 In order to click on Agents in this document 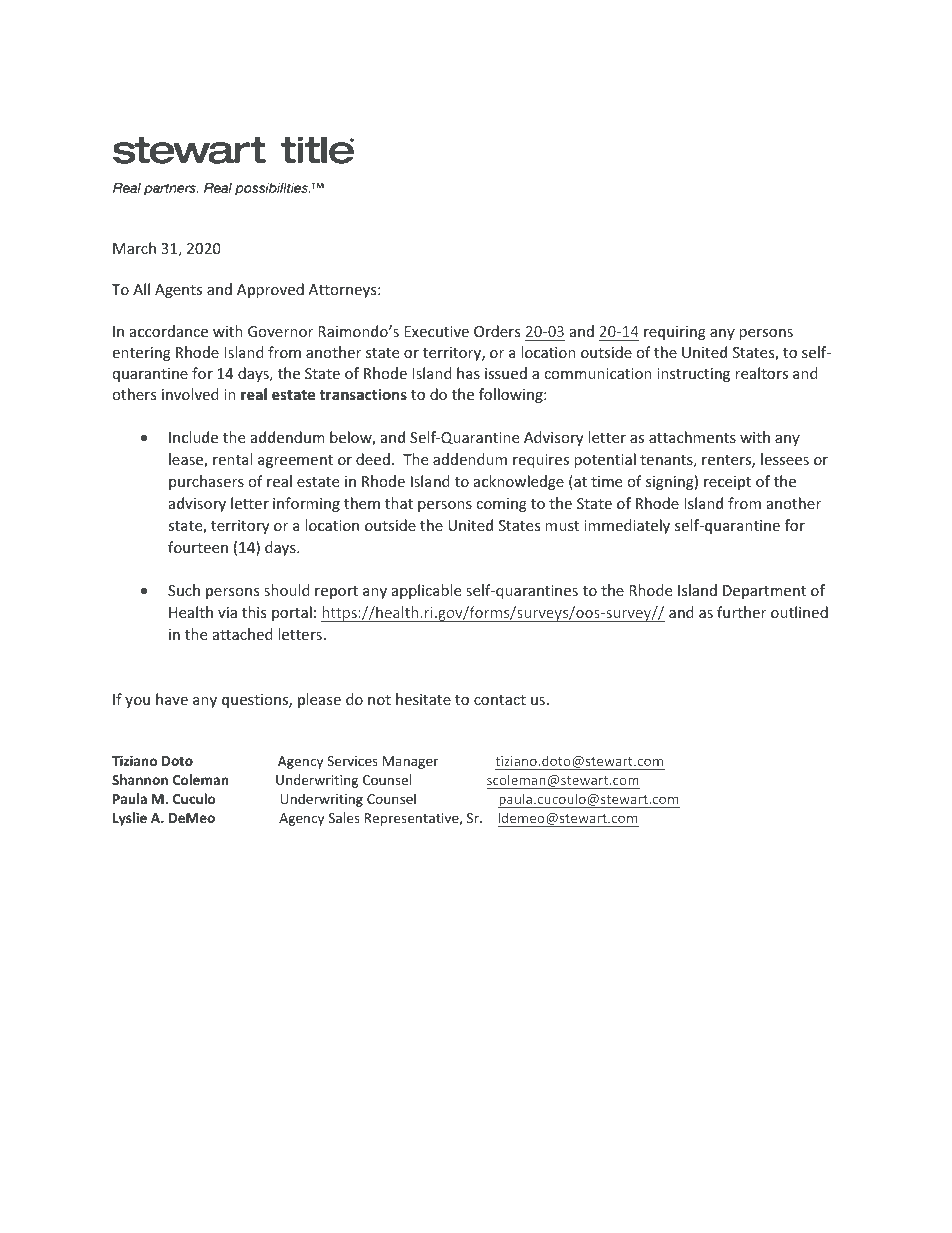, I will do `click(178, 291)`.
